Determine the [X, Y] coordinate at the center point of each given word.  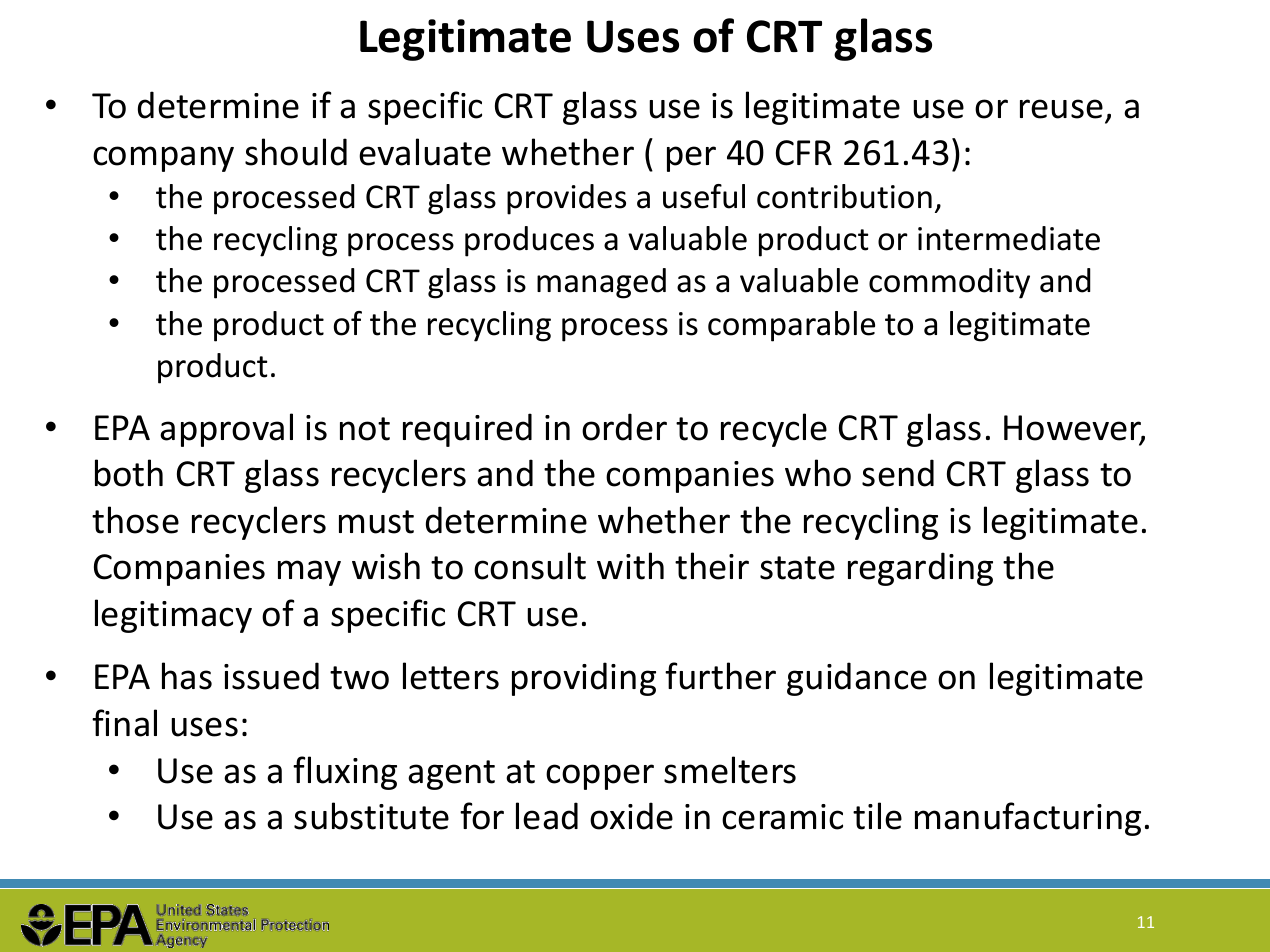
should [296, 152]
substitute [371, 816]
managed [601, 283]
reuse [1061, 109]
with [630, 566]
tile [877, 816]
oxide [631, 816]
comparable [791, 326]
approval [226, 430]
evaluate [425, 152]
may [309, 573]
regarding [920, 569]
